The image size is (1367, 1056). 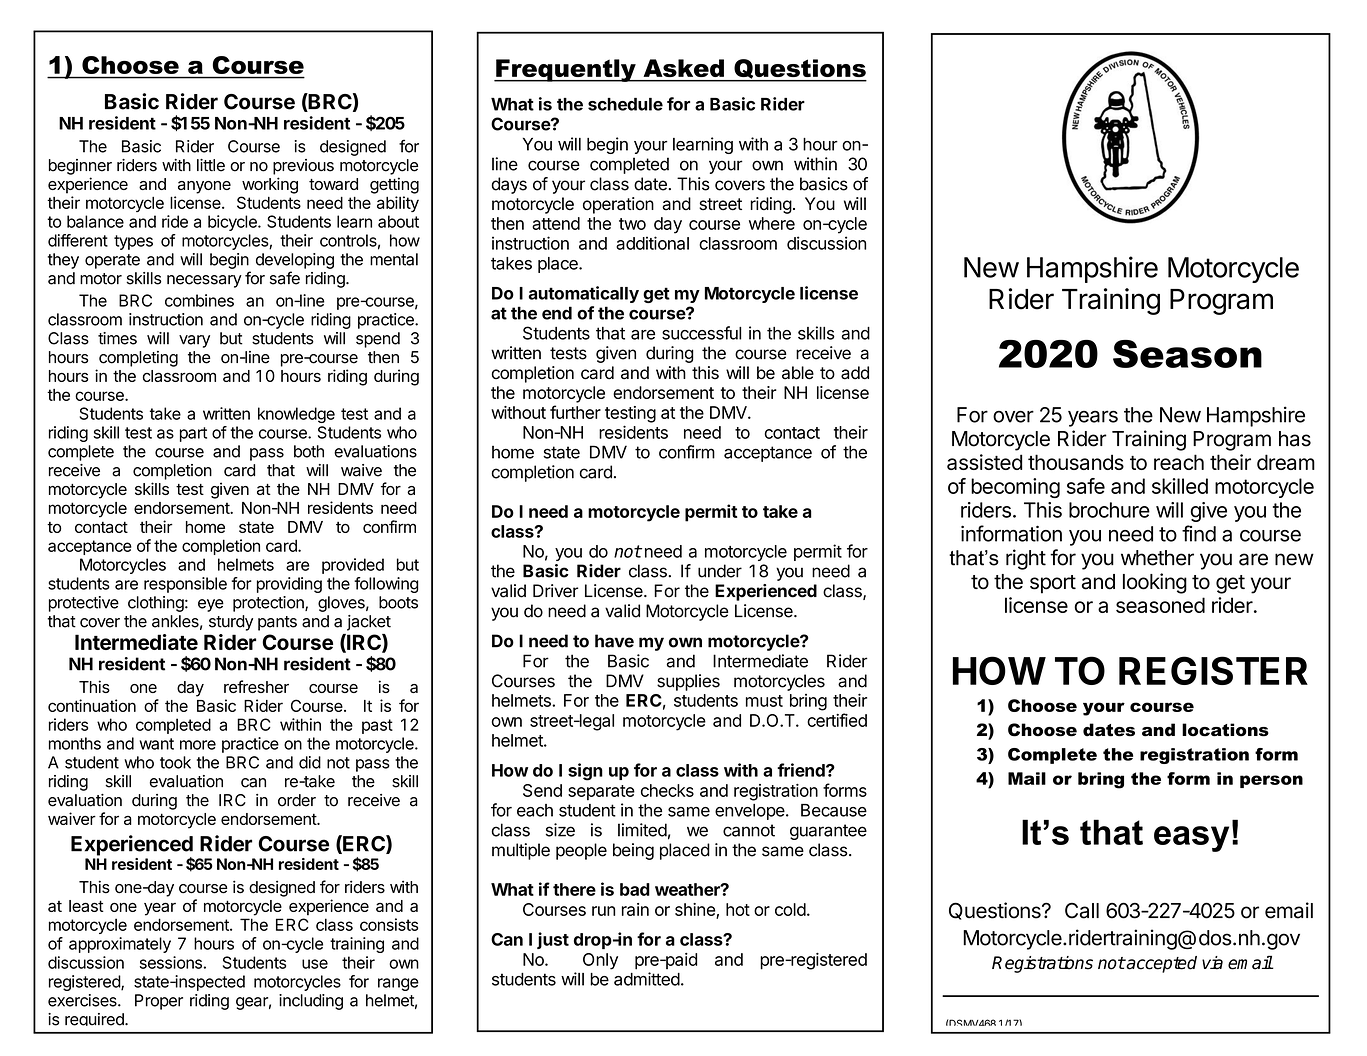 What do you see at coordinates (185, 585) in the page?
I see `responsible` at bounding box center [185, 585].
